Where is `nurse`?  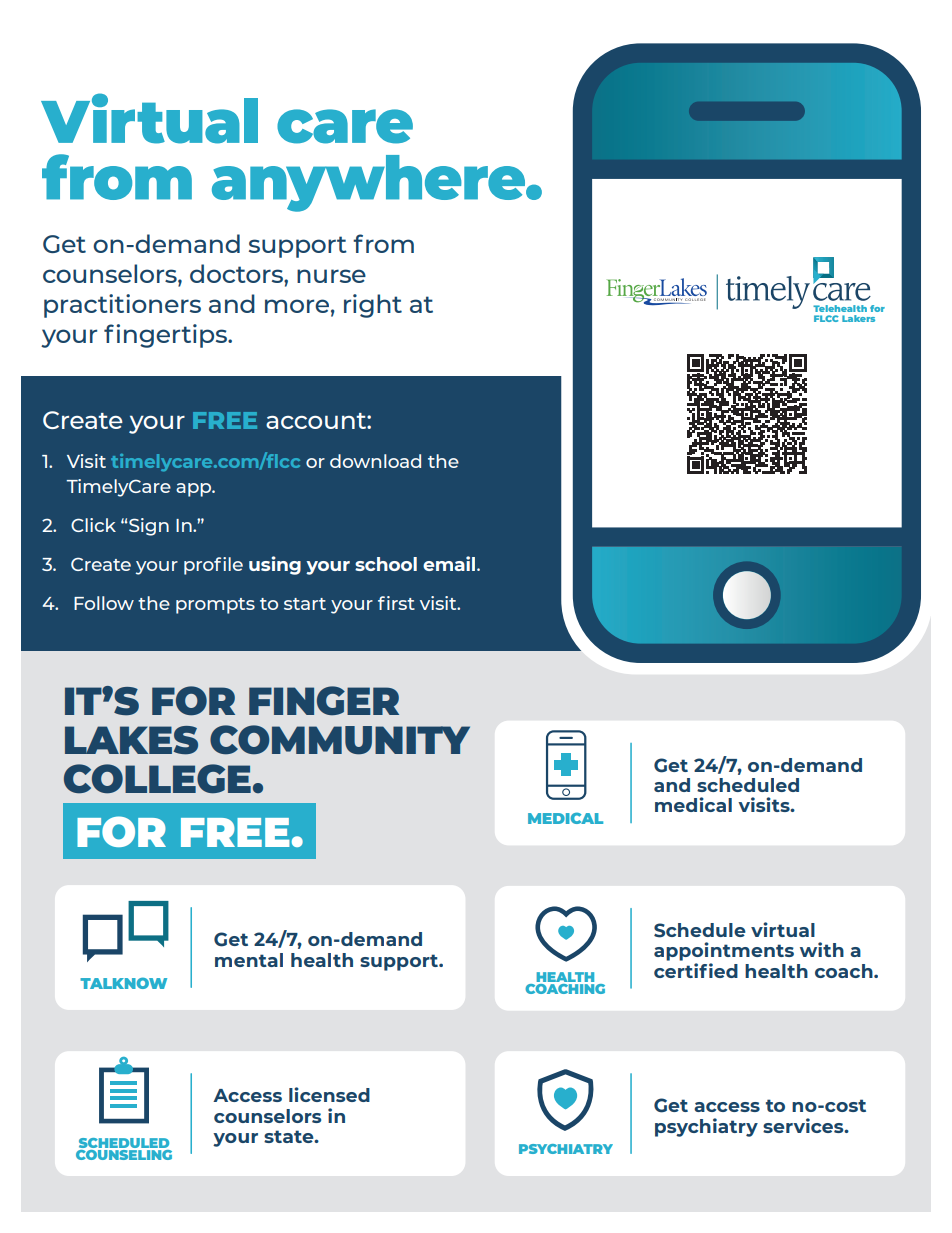 nurse is located at coordinates (331, 276).
